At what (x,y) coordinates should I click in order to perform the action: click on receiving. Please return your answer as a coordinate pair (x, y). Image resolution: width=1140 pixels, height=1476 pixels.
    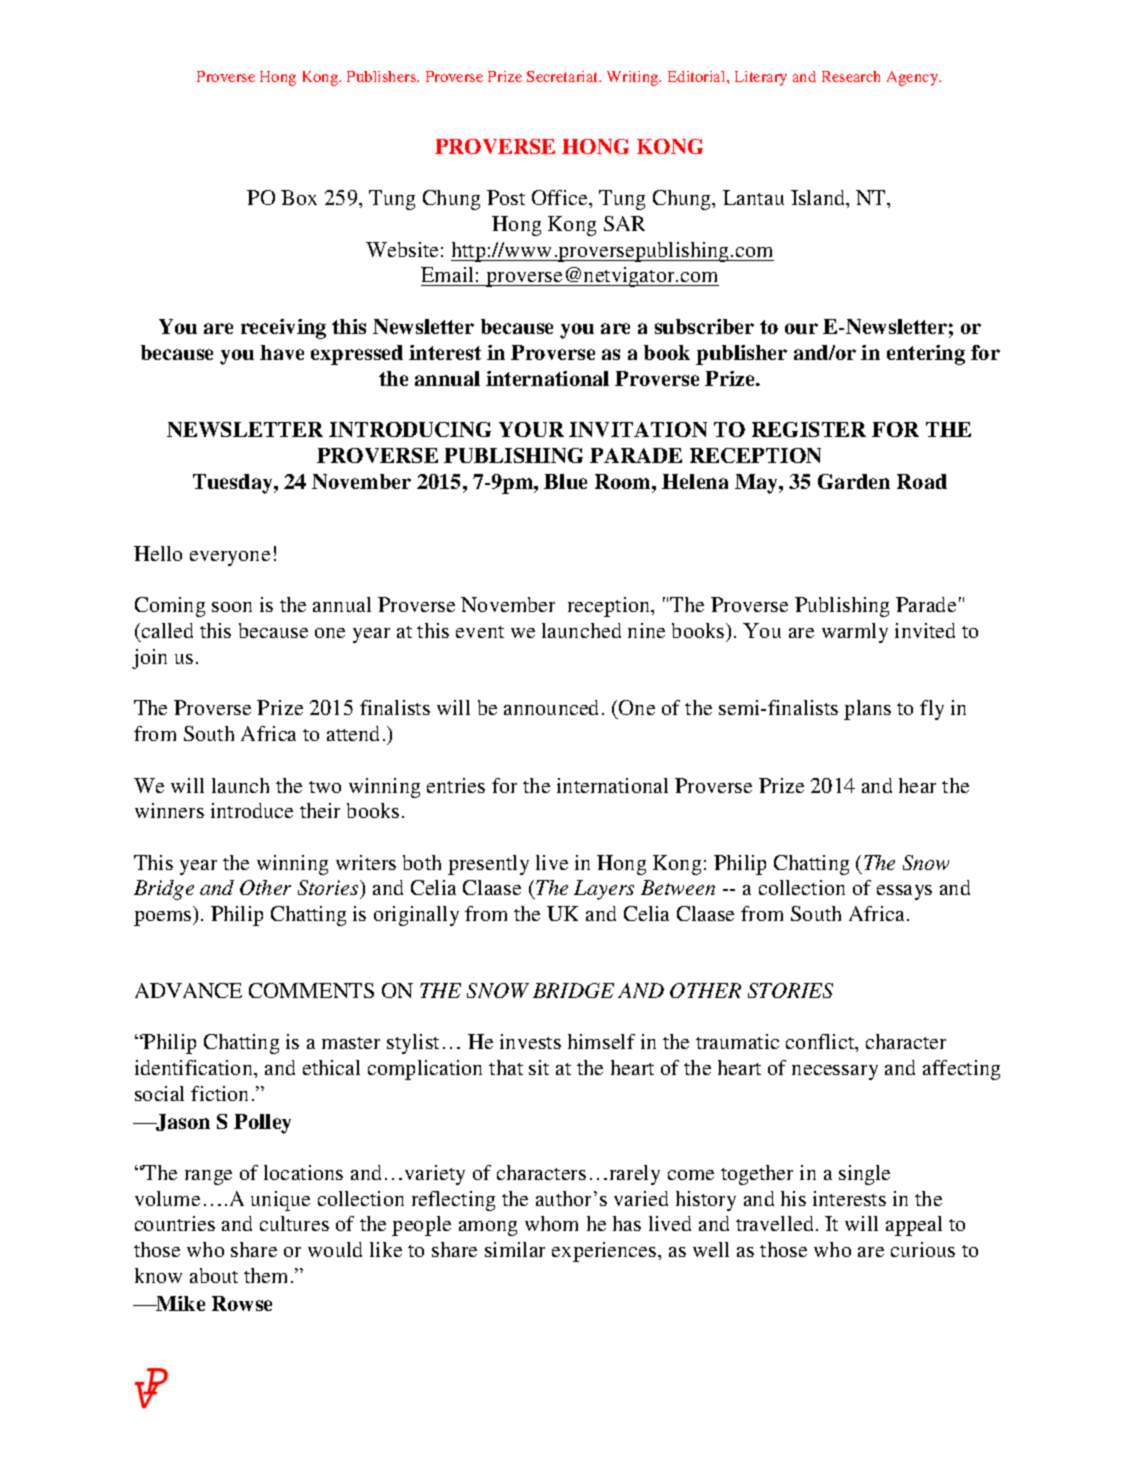
    Looking at the image, I should click on (283, 329).
